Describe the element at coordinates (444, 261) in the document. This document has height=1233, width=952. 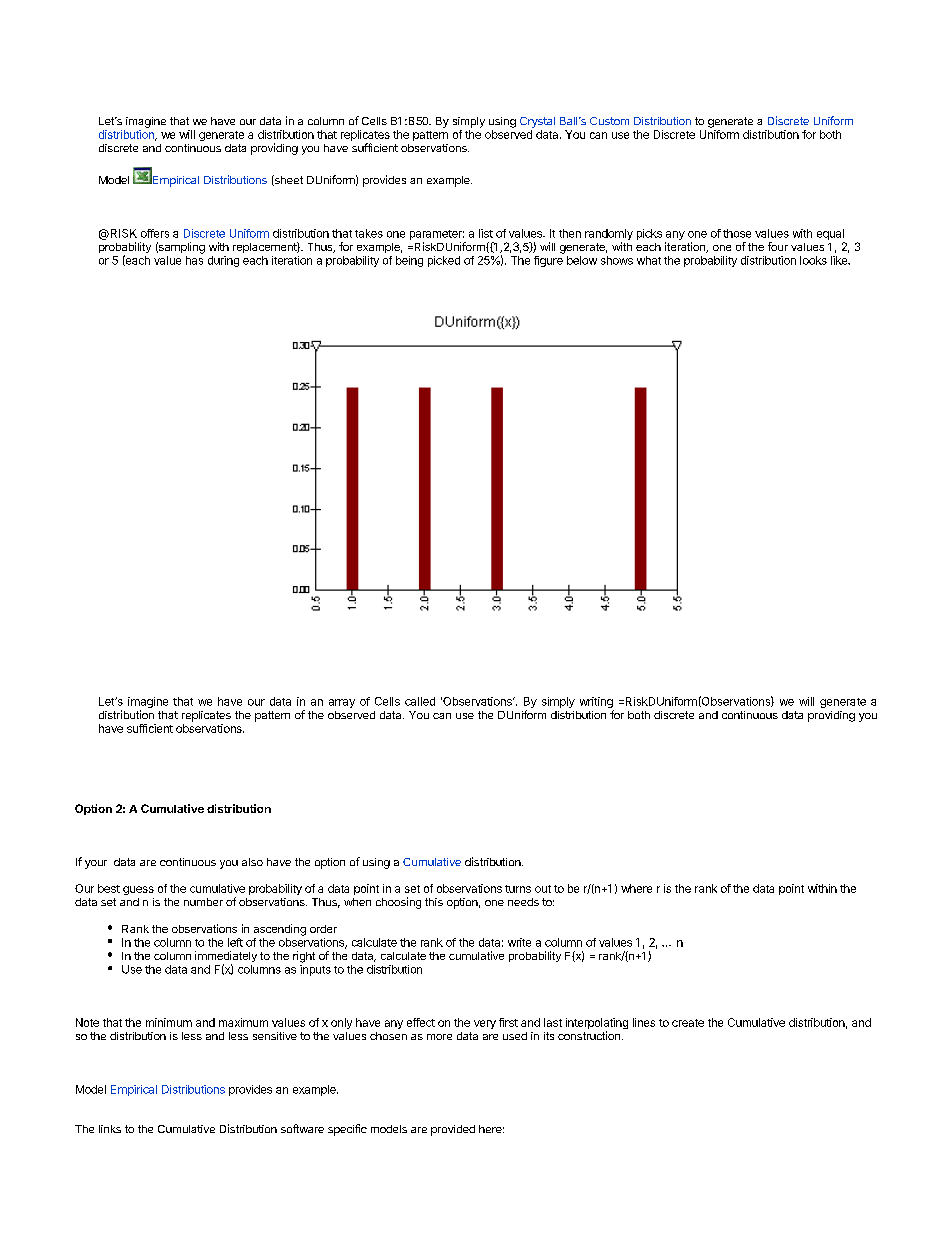
I see `picked` at that location.
